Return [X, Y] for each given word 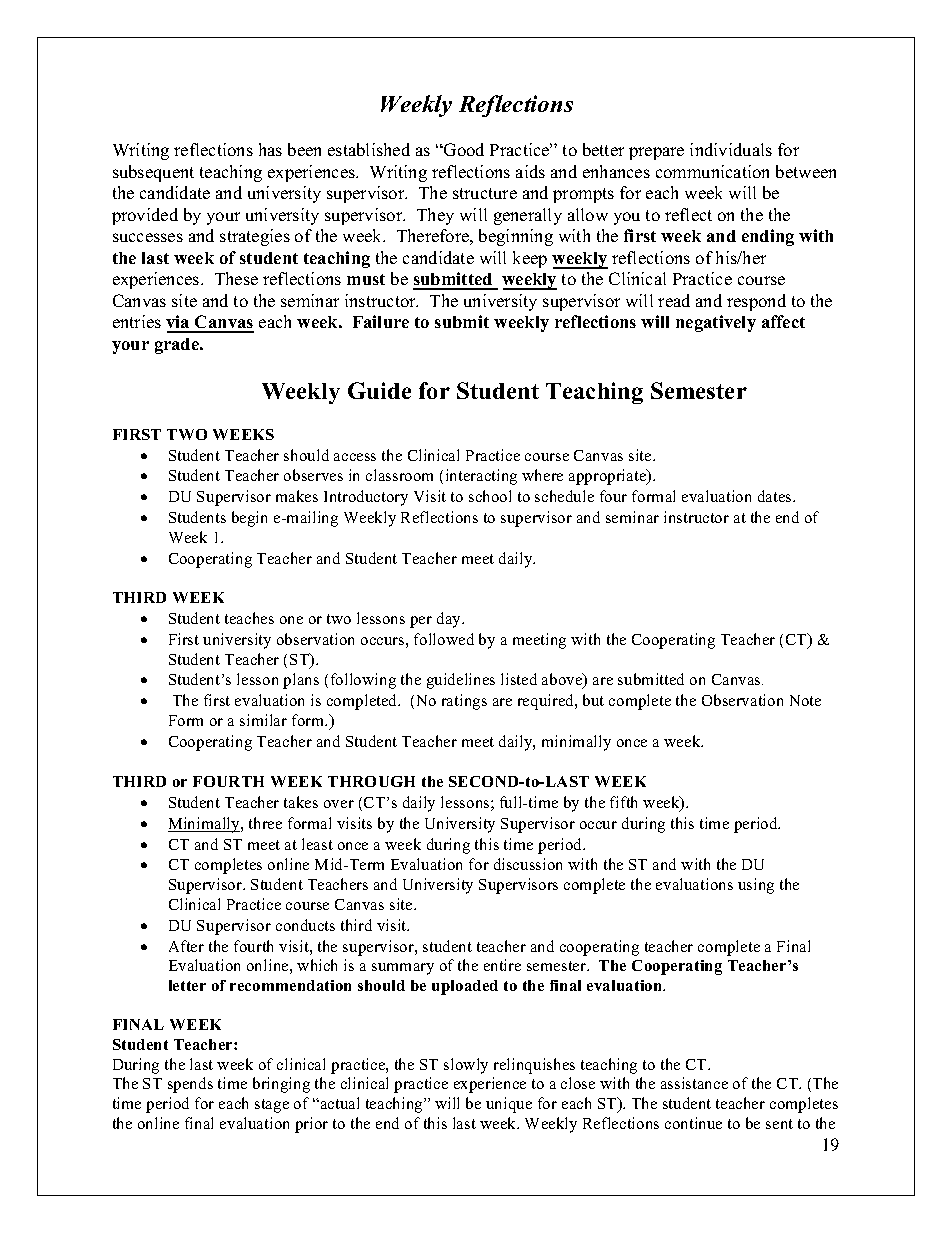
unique [509, 1105]
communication [712, 171]
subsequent [153, 173]
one [291, 620]
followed [444, 639]
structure [485, 193]
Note [805, 700]
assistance [694, 1083]
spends [190, 1085]
